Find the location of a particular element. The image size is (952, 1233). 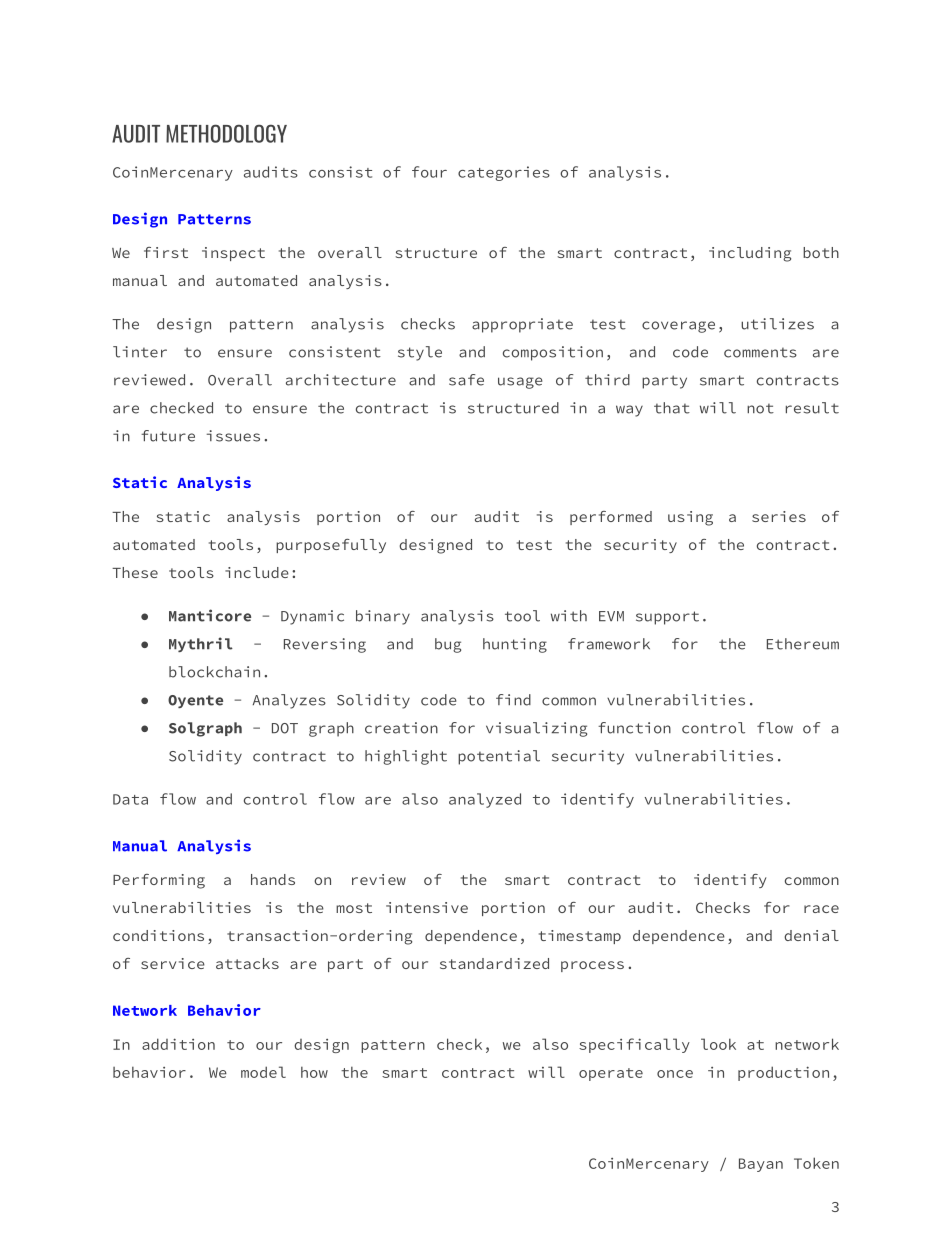

categories is located at coordinates (504, 173).
